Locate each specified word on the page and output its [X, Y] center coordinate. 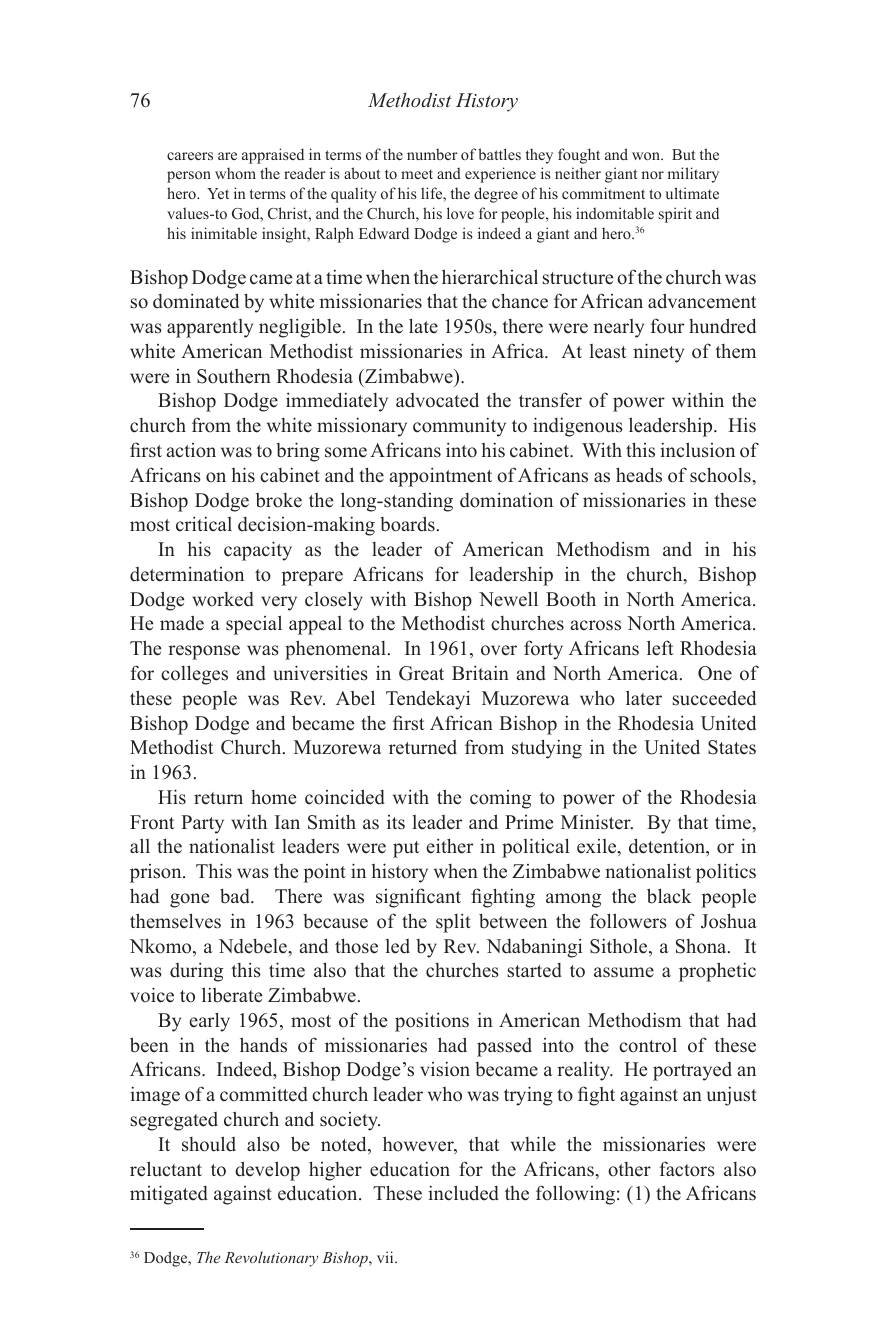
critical [204, 524]
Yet [218, 193]
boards [407, 524]
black [669, 896]
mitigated [169, 1195]
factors [687, 1169]
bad [236, 896]
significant [418, 898]
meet [417, 174]
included [463, 1193]
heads [639, 475]
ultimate [692, 193]
